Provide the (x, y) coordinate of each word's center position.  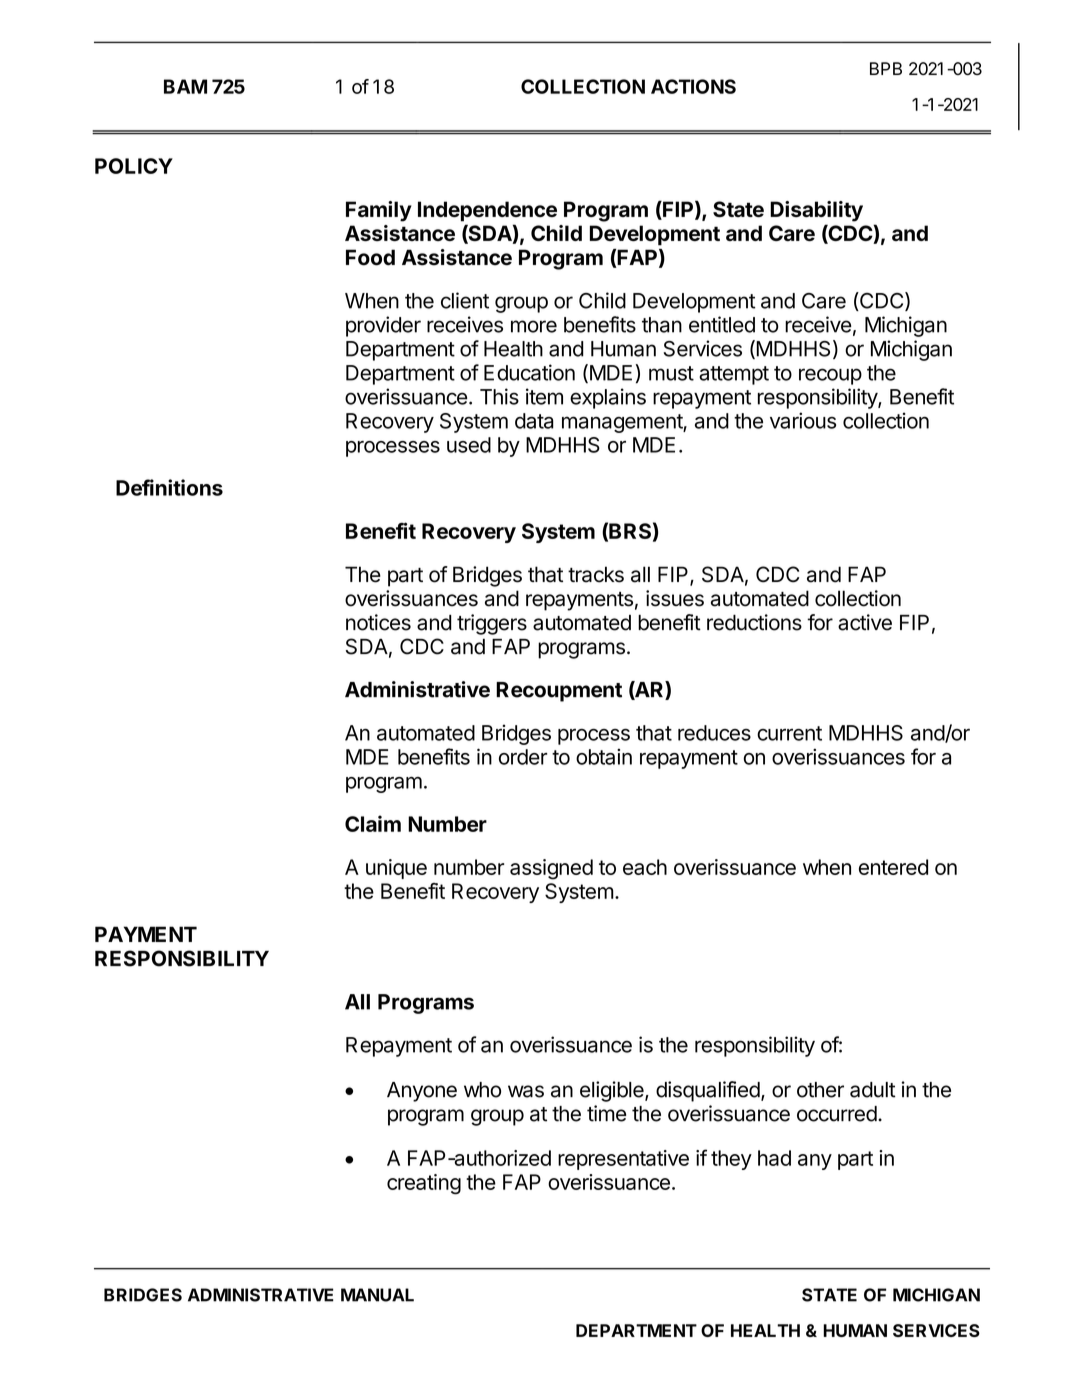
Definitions (169, 487)
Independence (487, 211)
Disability (816, 211)
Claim (373, 823)
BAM (185, 86)
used (469, 445)
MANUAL (377, 1295)
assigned (551, 869)
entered (893, 867)
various (803, 420)
